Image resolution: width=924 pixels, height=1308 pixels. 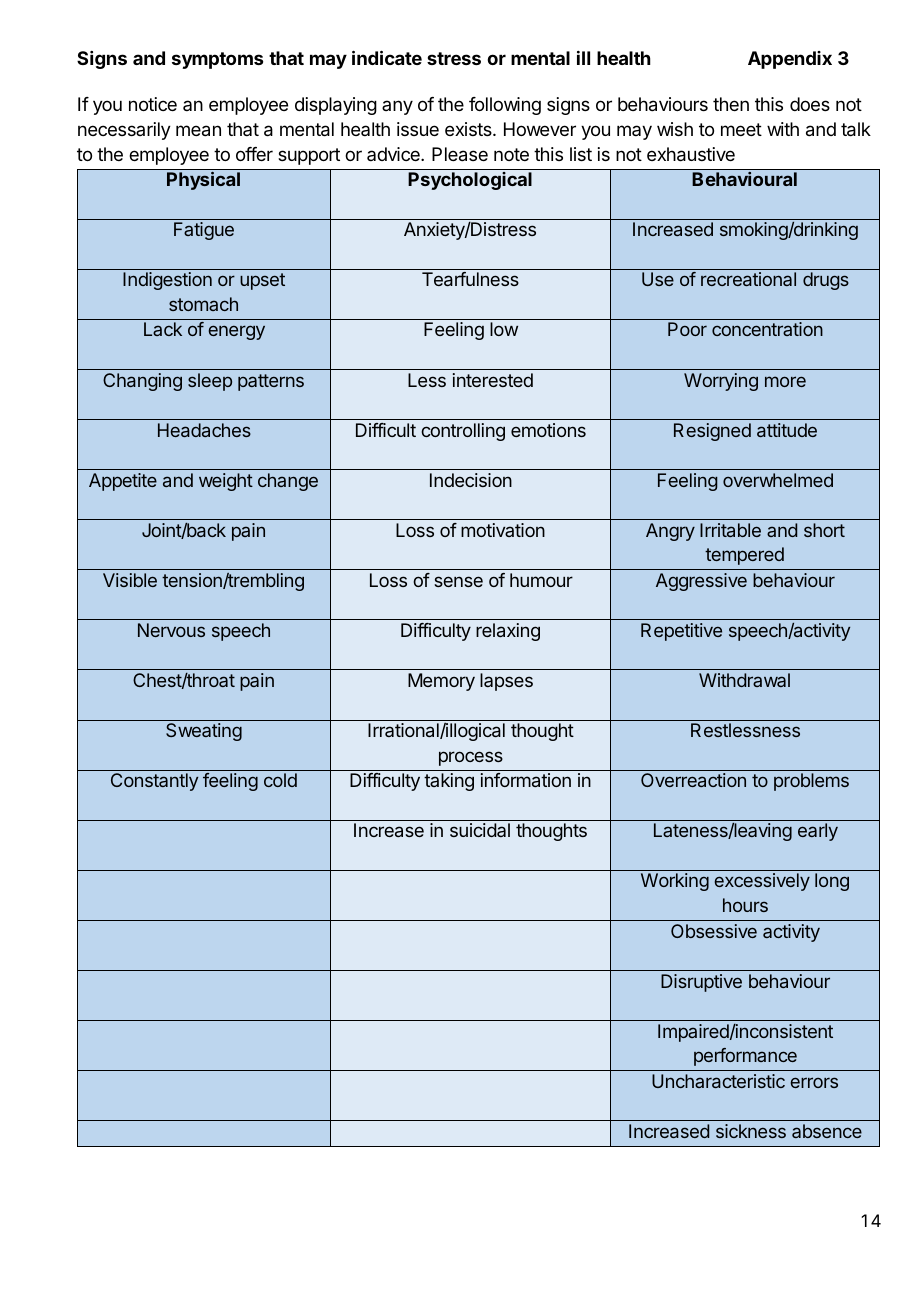 I want to click on then, so click(x=731, y=104).
